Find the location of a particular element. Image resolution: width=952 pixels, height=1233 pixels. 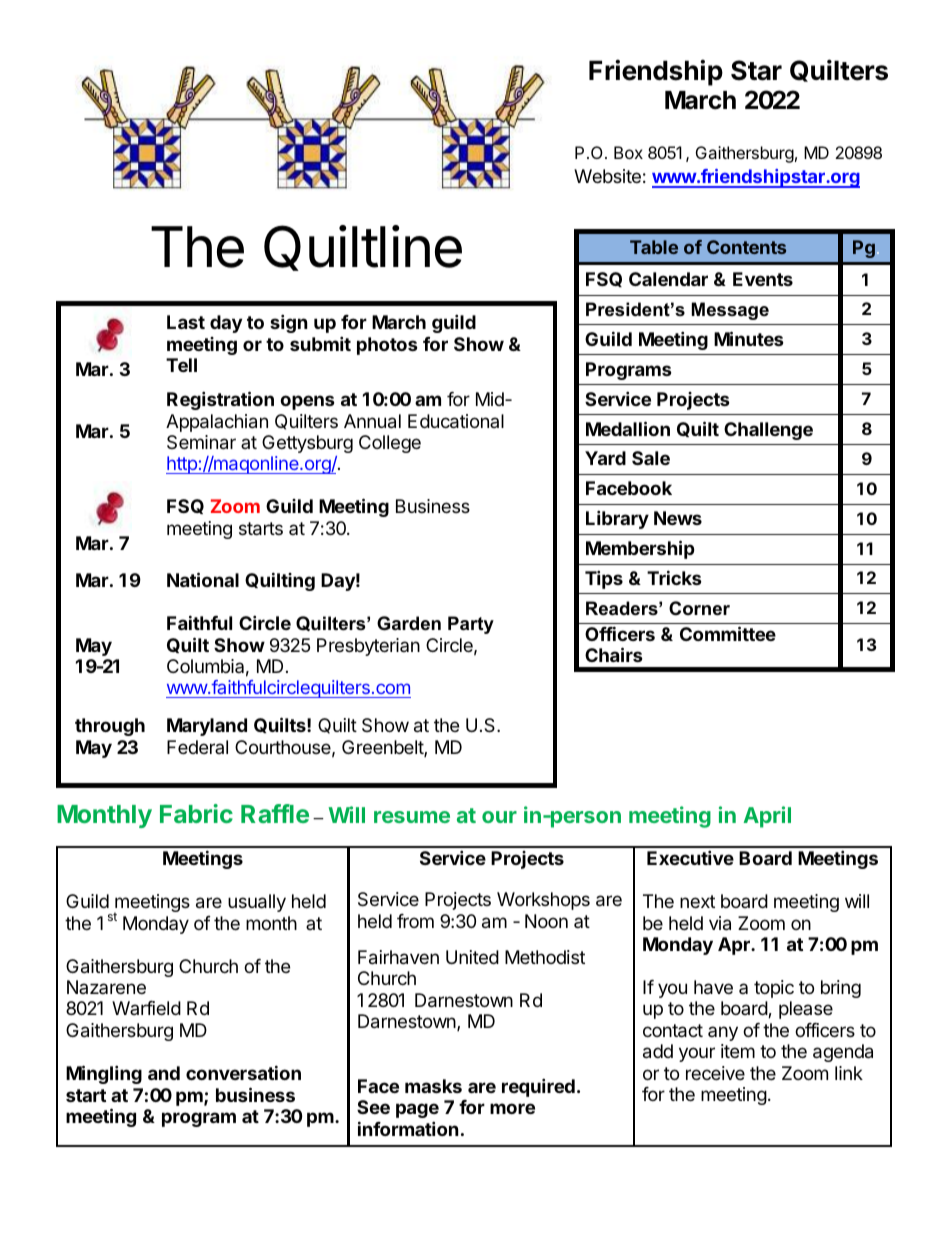

National is located at coordinates (203, 579).
